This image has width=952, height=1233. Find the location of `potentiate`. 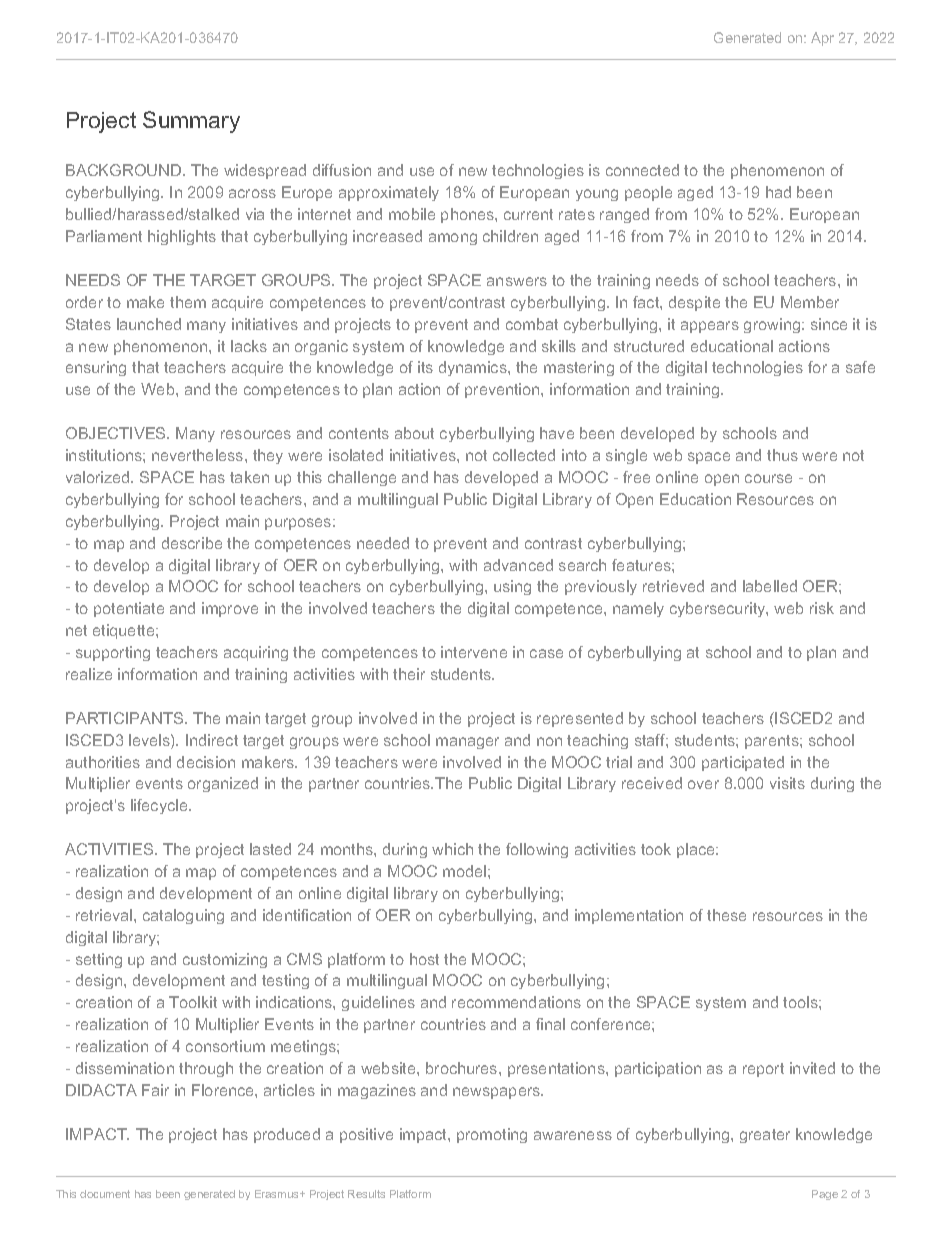

potentiate is located at coordinates (129, 609).
